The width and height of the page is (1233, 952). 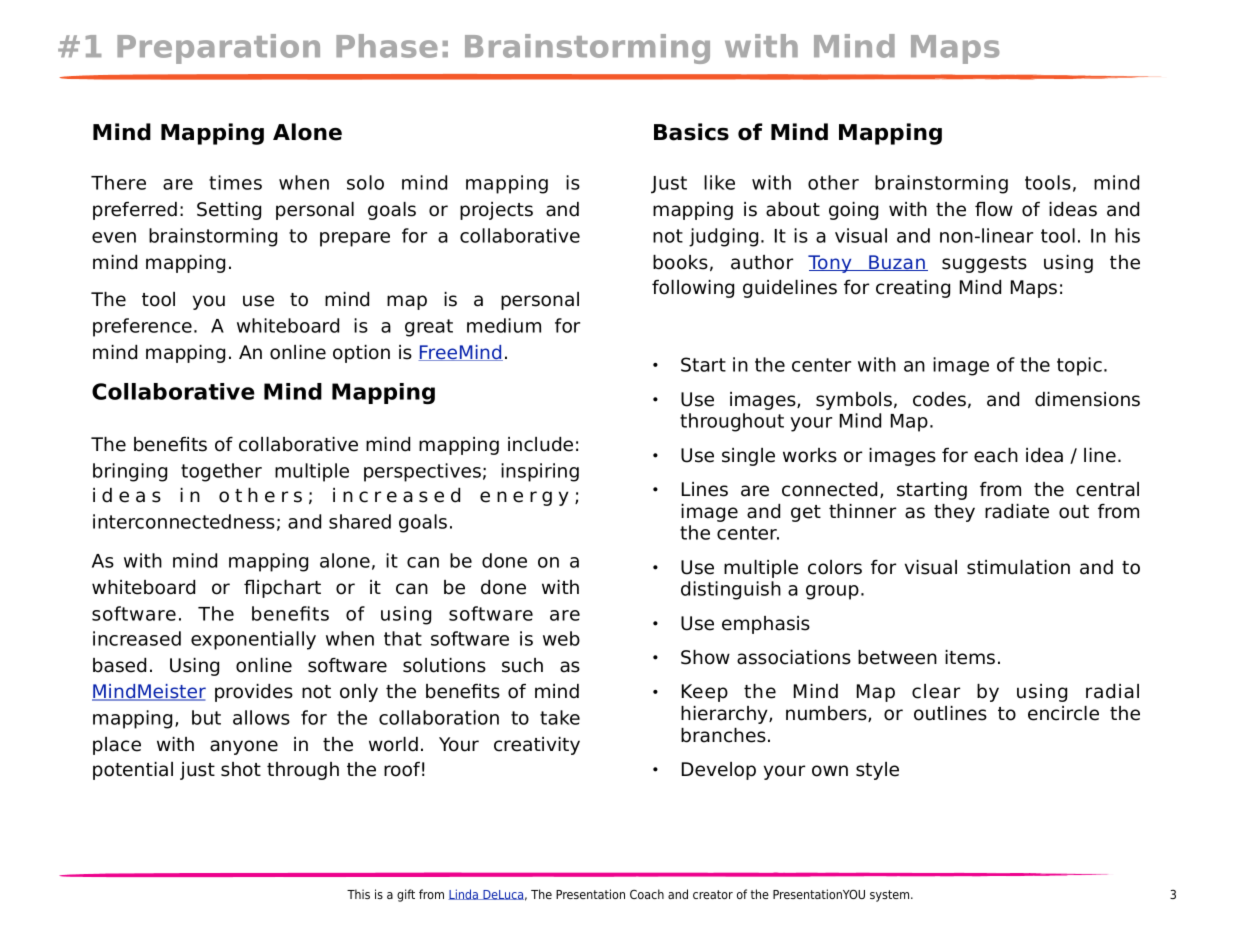 I want to click on each, so click(x=996, y=455).
